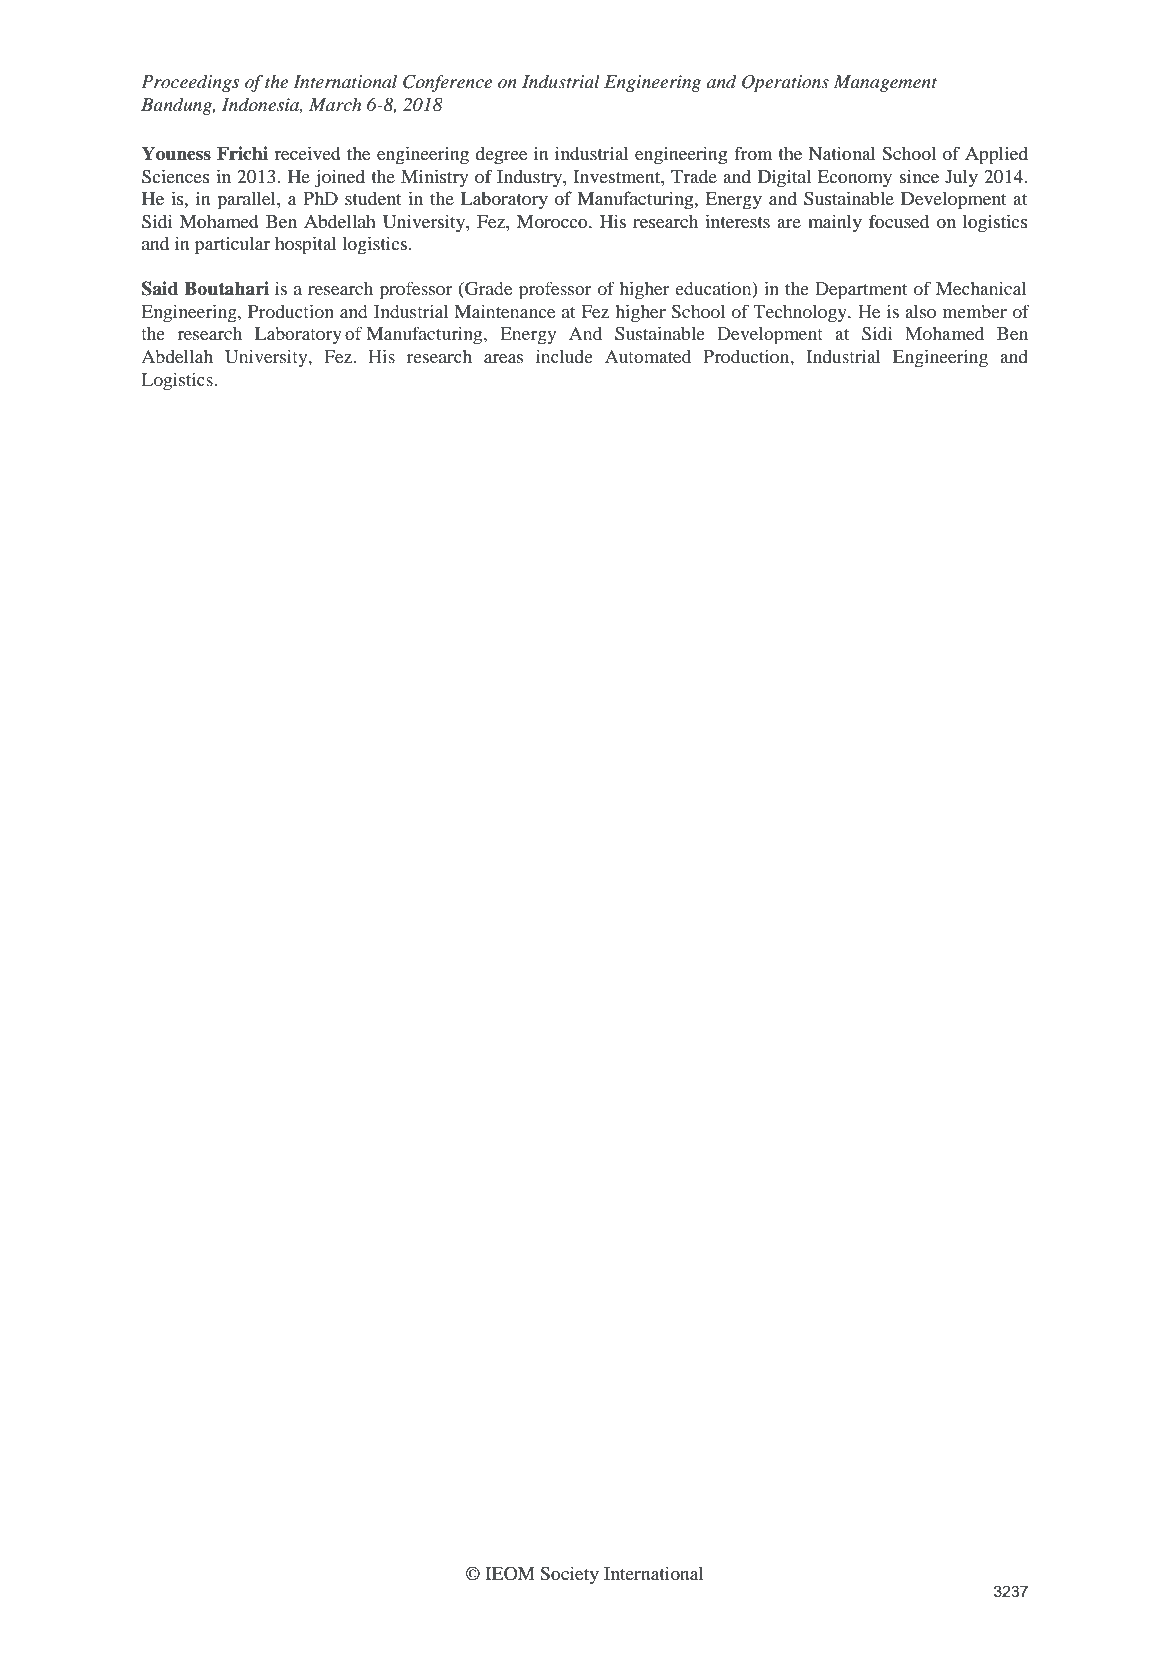 This screenshot has width=1170, height=1654. What do you see at coordinates (307, 153) in the screenshot?
I see `received` at bounding box center [307, 153].
